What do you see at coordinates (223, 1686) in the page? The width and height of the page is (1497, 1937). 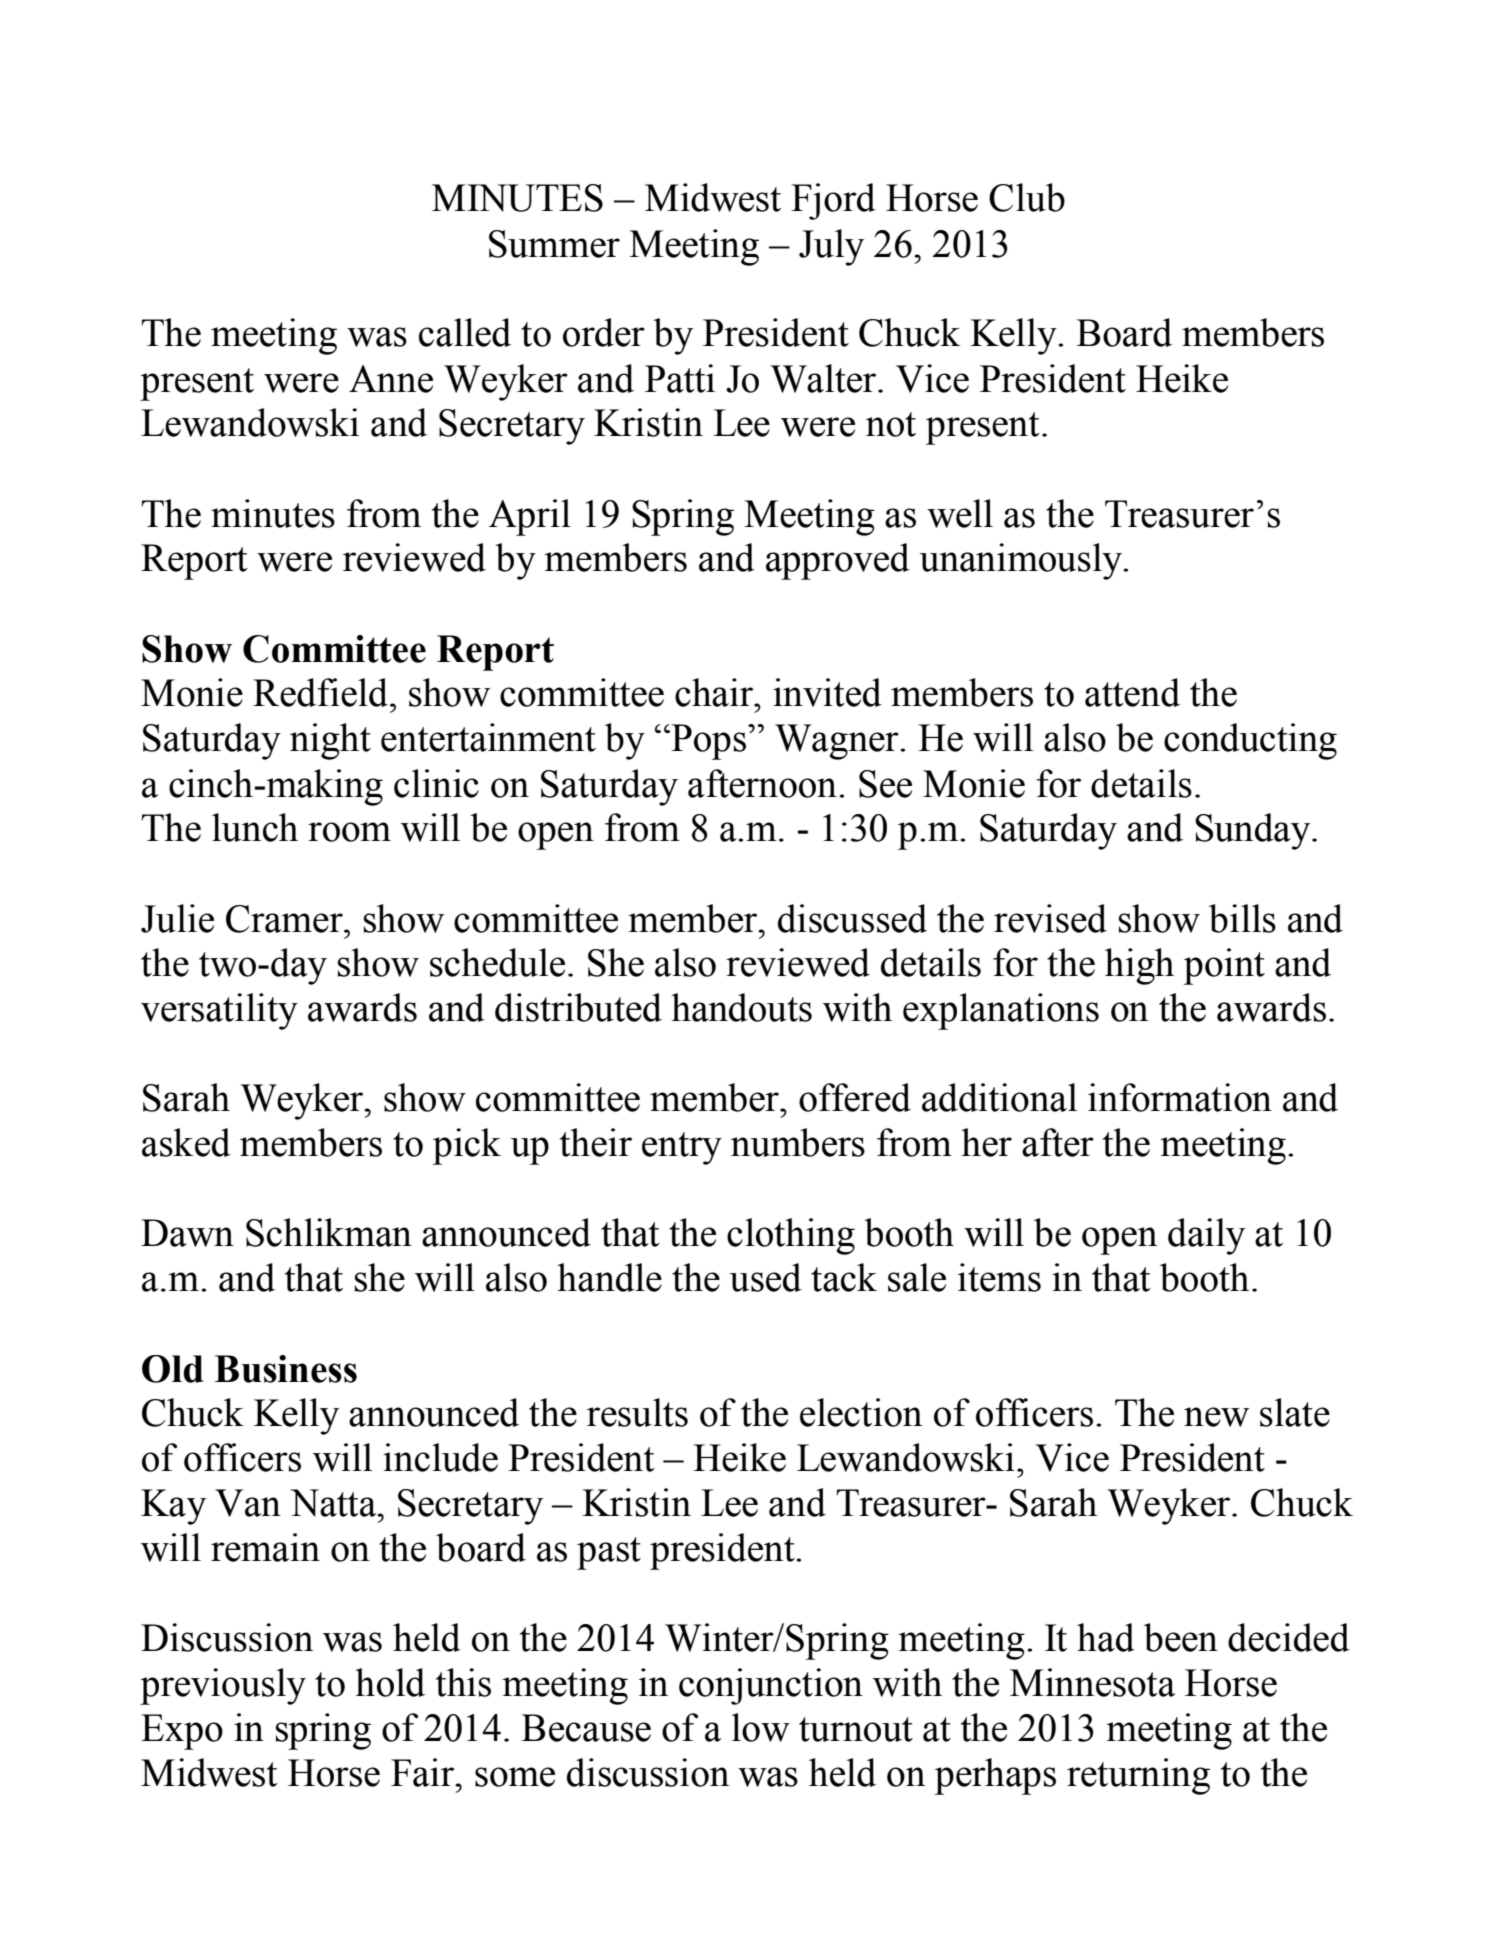 I see `previously` at bounding box center [223, 1686].
